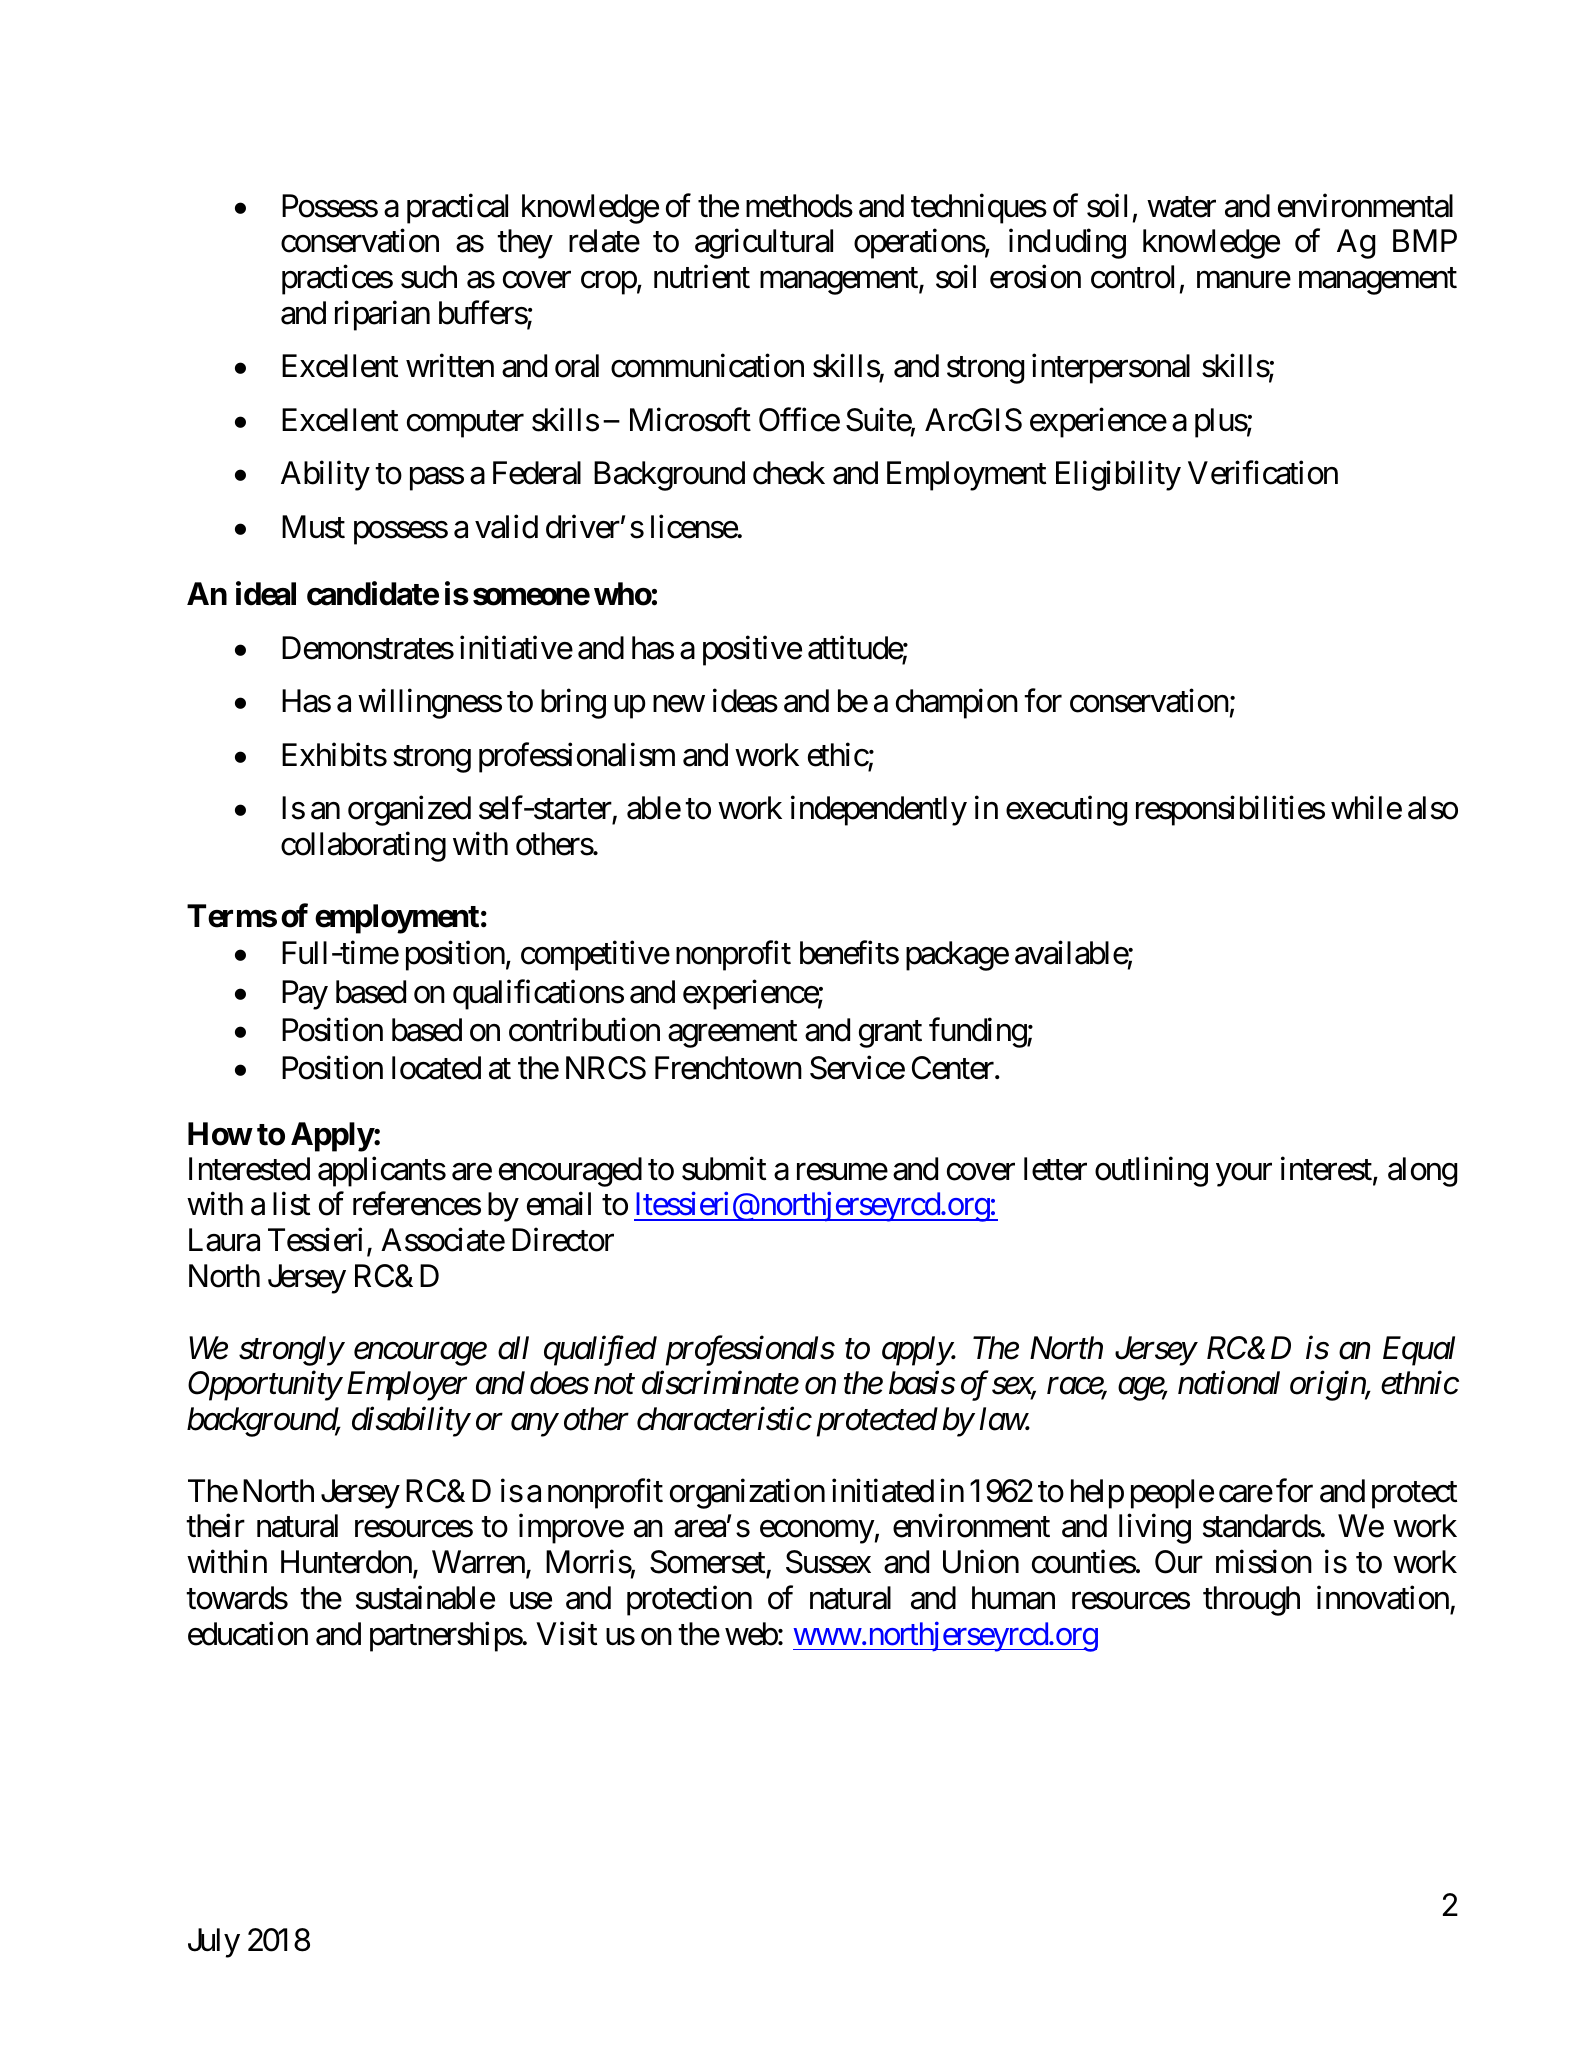  What do you see at coordinates (429, 277) in the screenshot?
I see `such` at bounding box center [429, 277].
